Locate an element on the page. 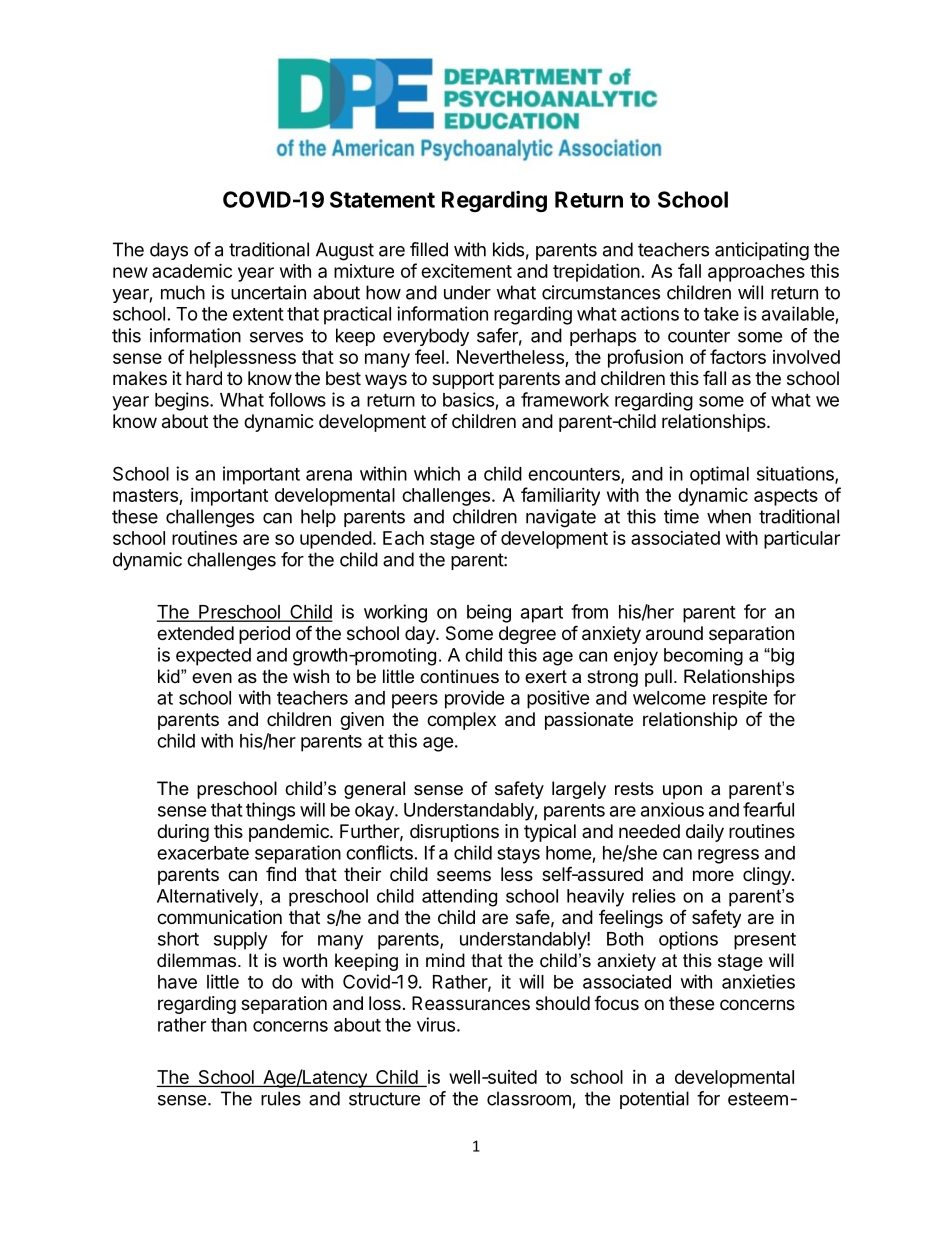  days is located at coordinates (169, 251).
